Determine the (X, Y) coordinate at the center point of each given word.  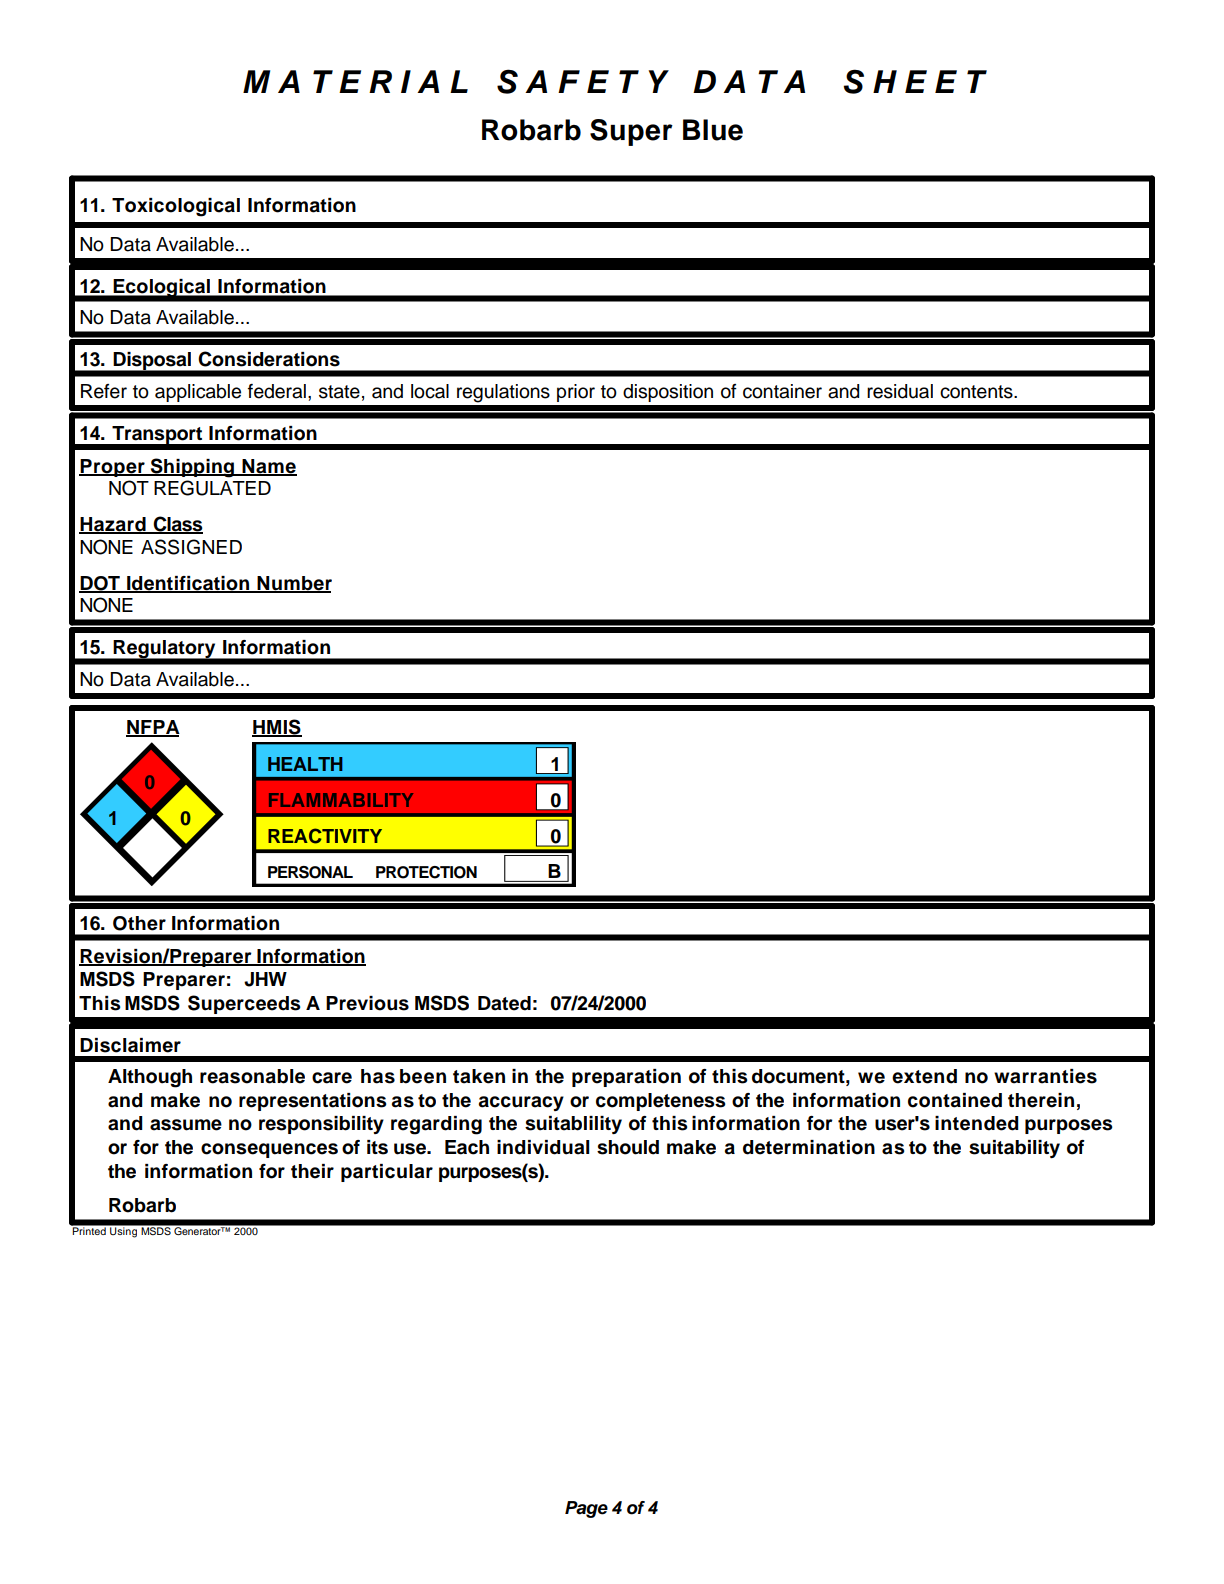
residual (900, 391)
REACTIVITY (325, 836)
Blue (713, 130)
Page (586, 1509)
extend (924, 1076)
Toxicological (176, 207)
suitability (1014, 1149)
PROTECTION (426, 872)
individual (543, 1147)
